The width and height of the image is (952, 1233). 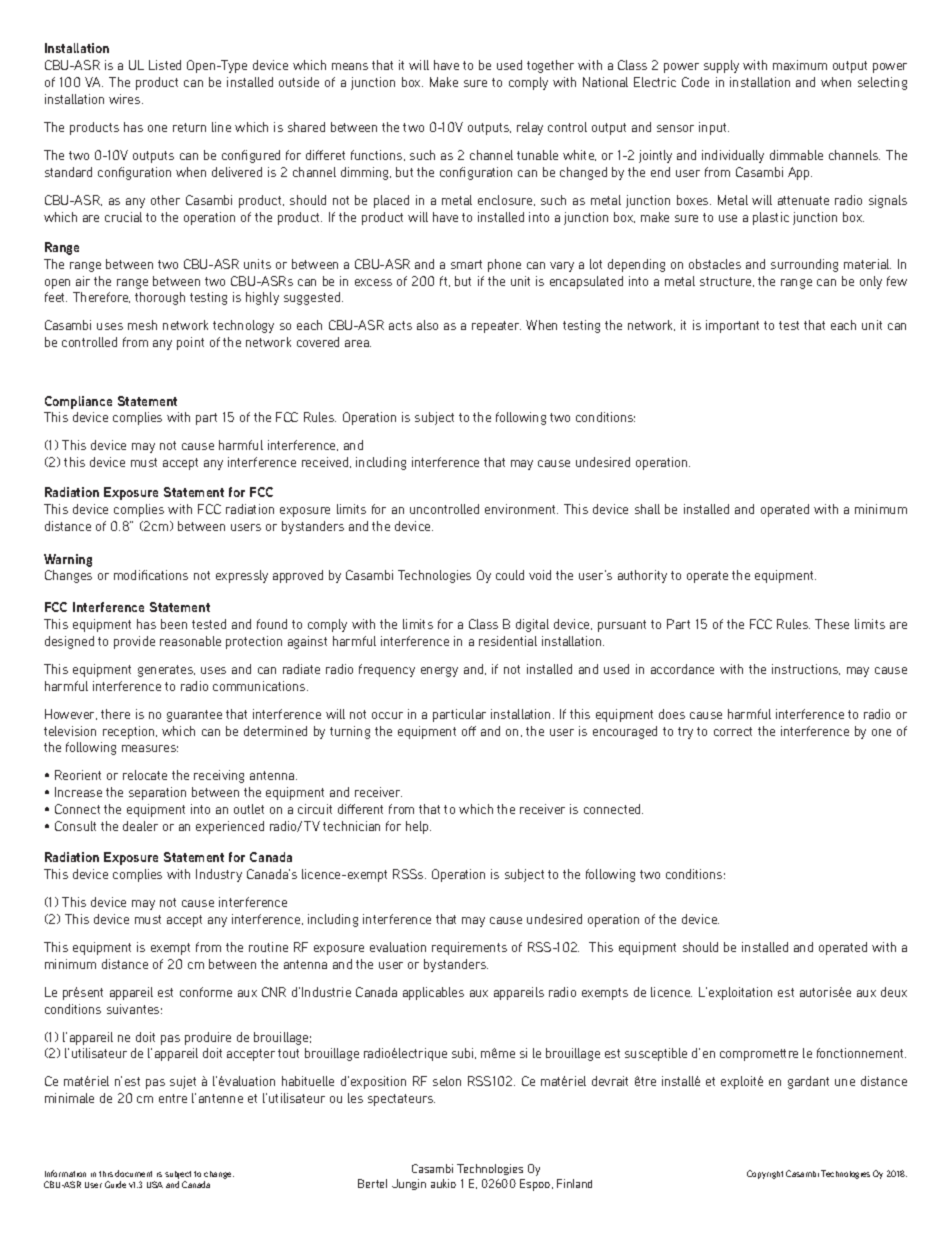 What do you see at coordinates (530, 128) in the image?
I see `relay` at bounding box center [530, 128].
